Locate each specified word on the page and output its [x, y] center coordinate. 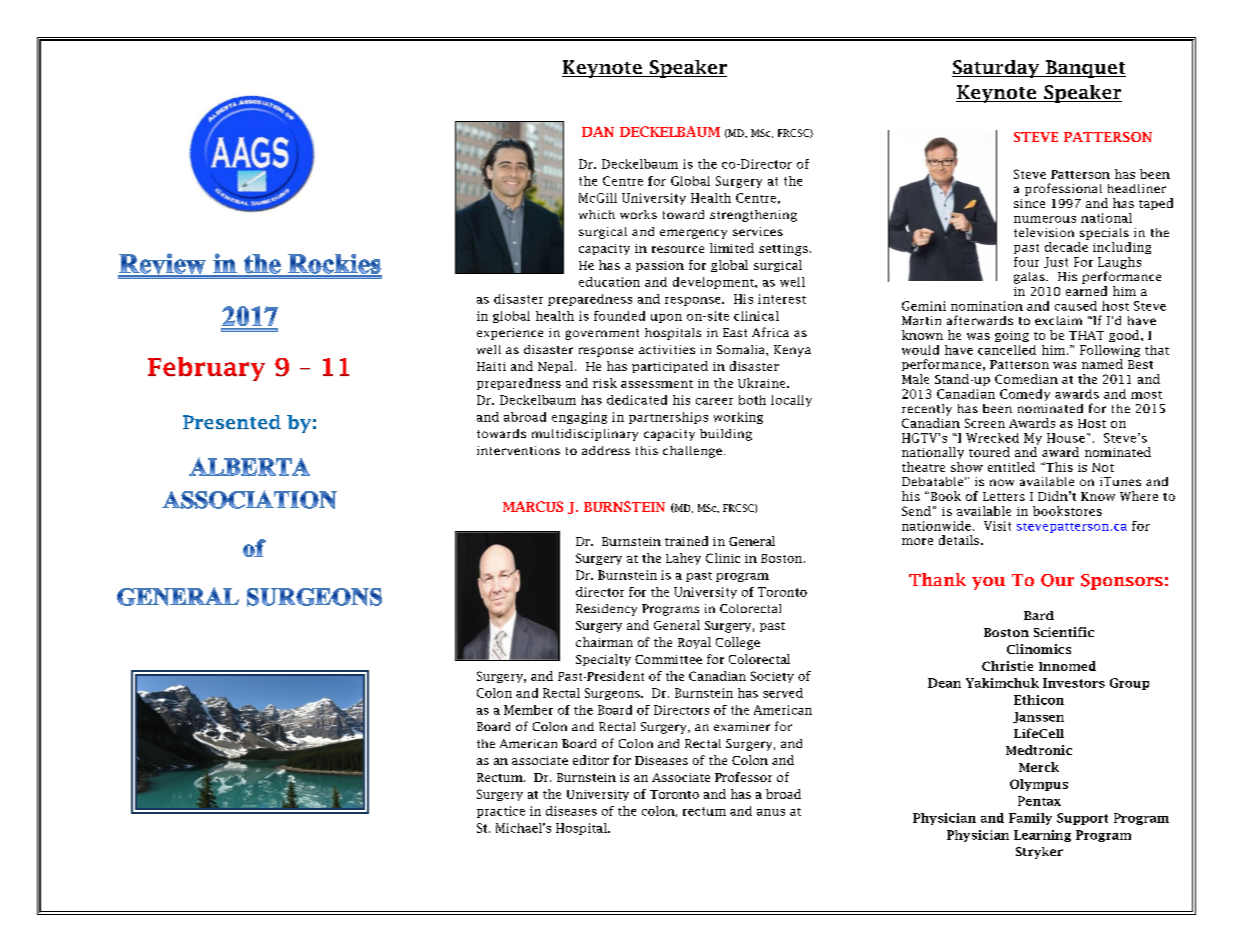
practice [501, 812]
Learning [1042, 836]
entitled [1011, 467]
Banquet [1085, 69]
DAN [598, 131]
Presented [232, 422]
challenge [692, 452]
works [638, 214]
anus [771, 812]
